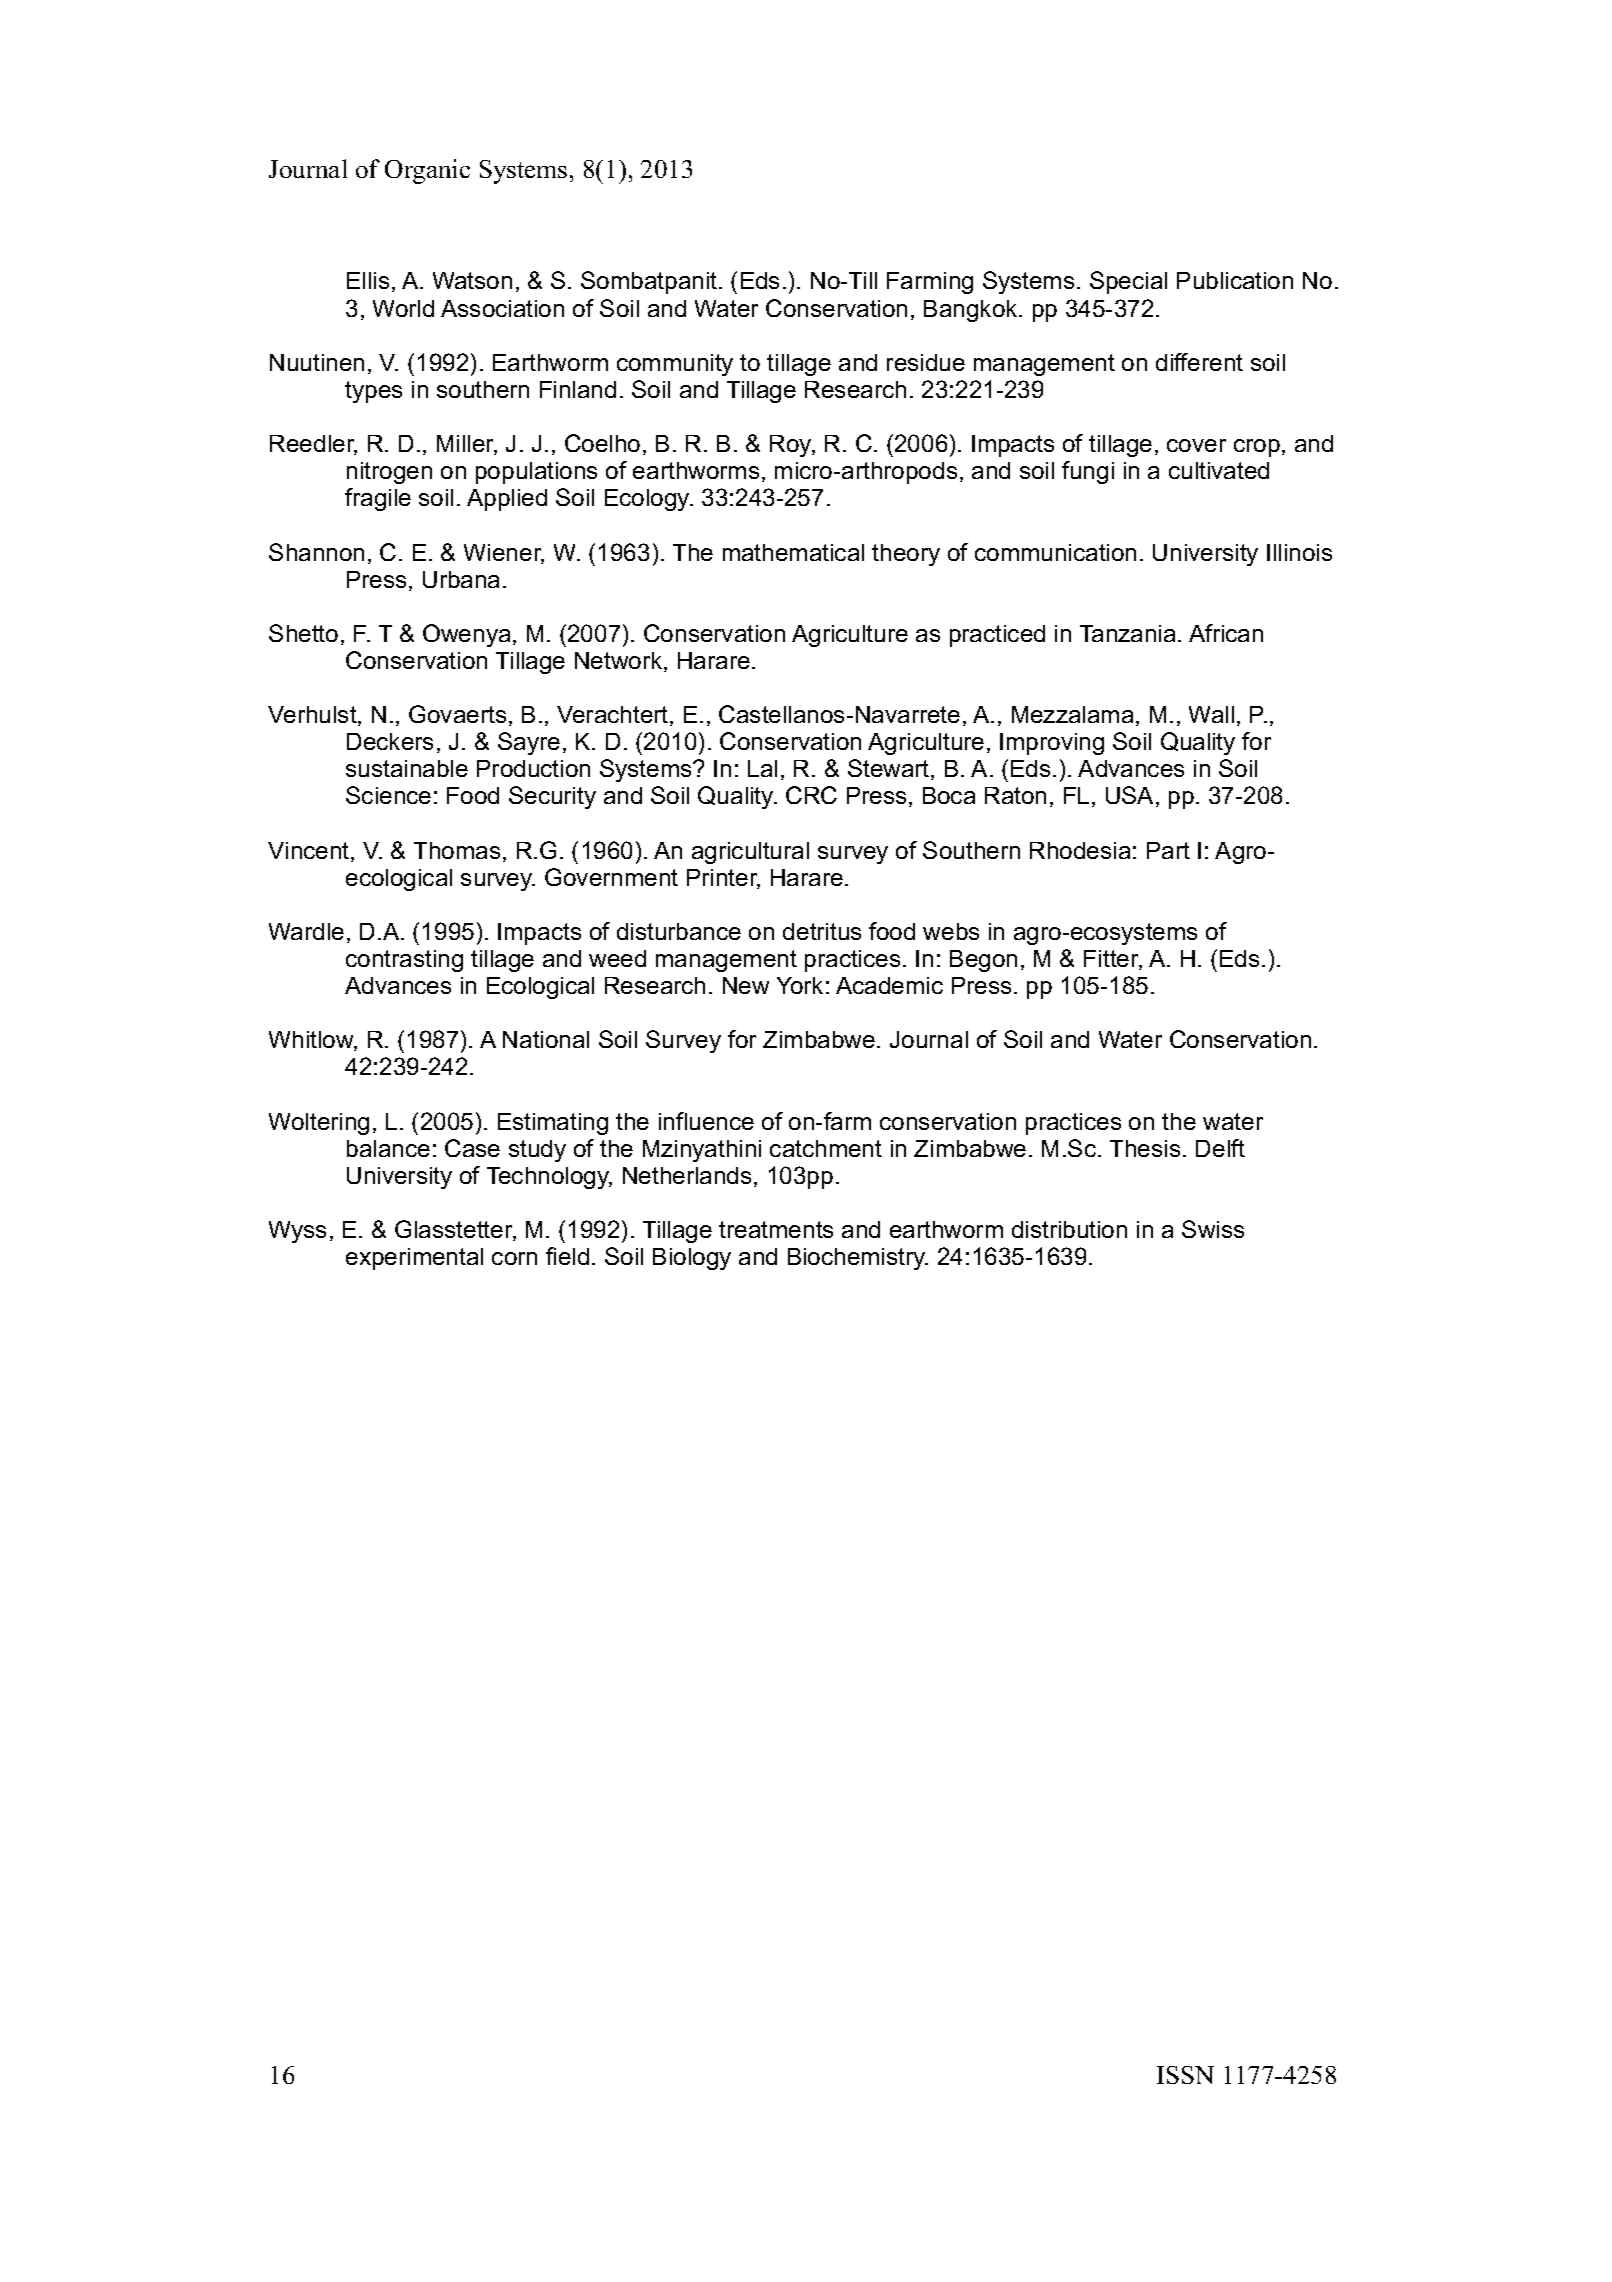 Image resolution: width=1612 pixels, height=2282 pixels. What do you see at coordinates (675, 365) in the page?
I see `community` at bounding box center [675, 365].
